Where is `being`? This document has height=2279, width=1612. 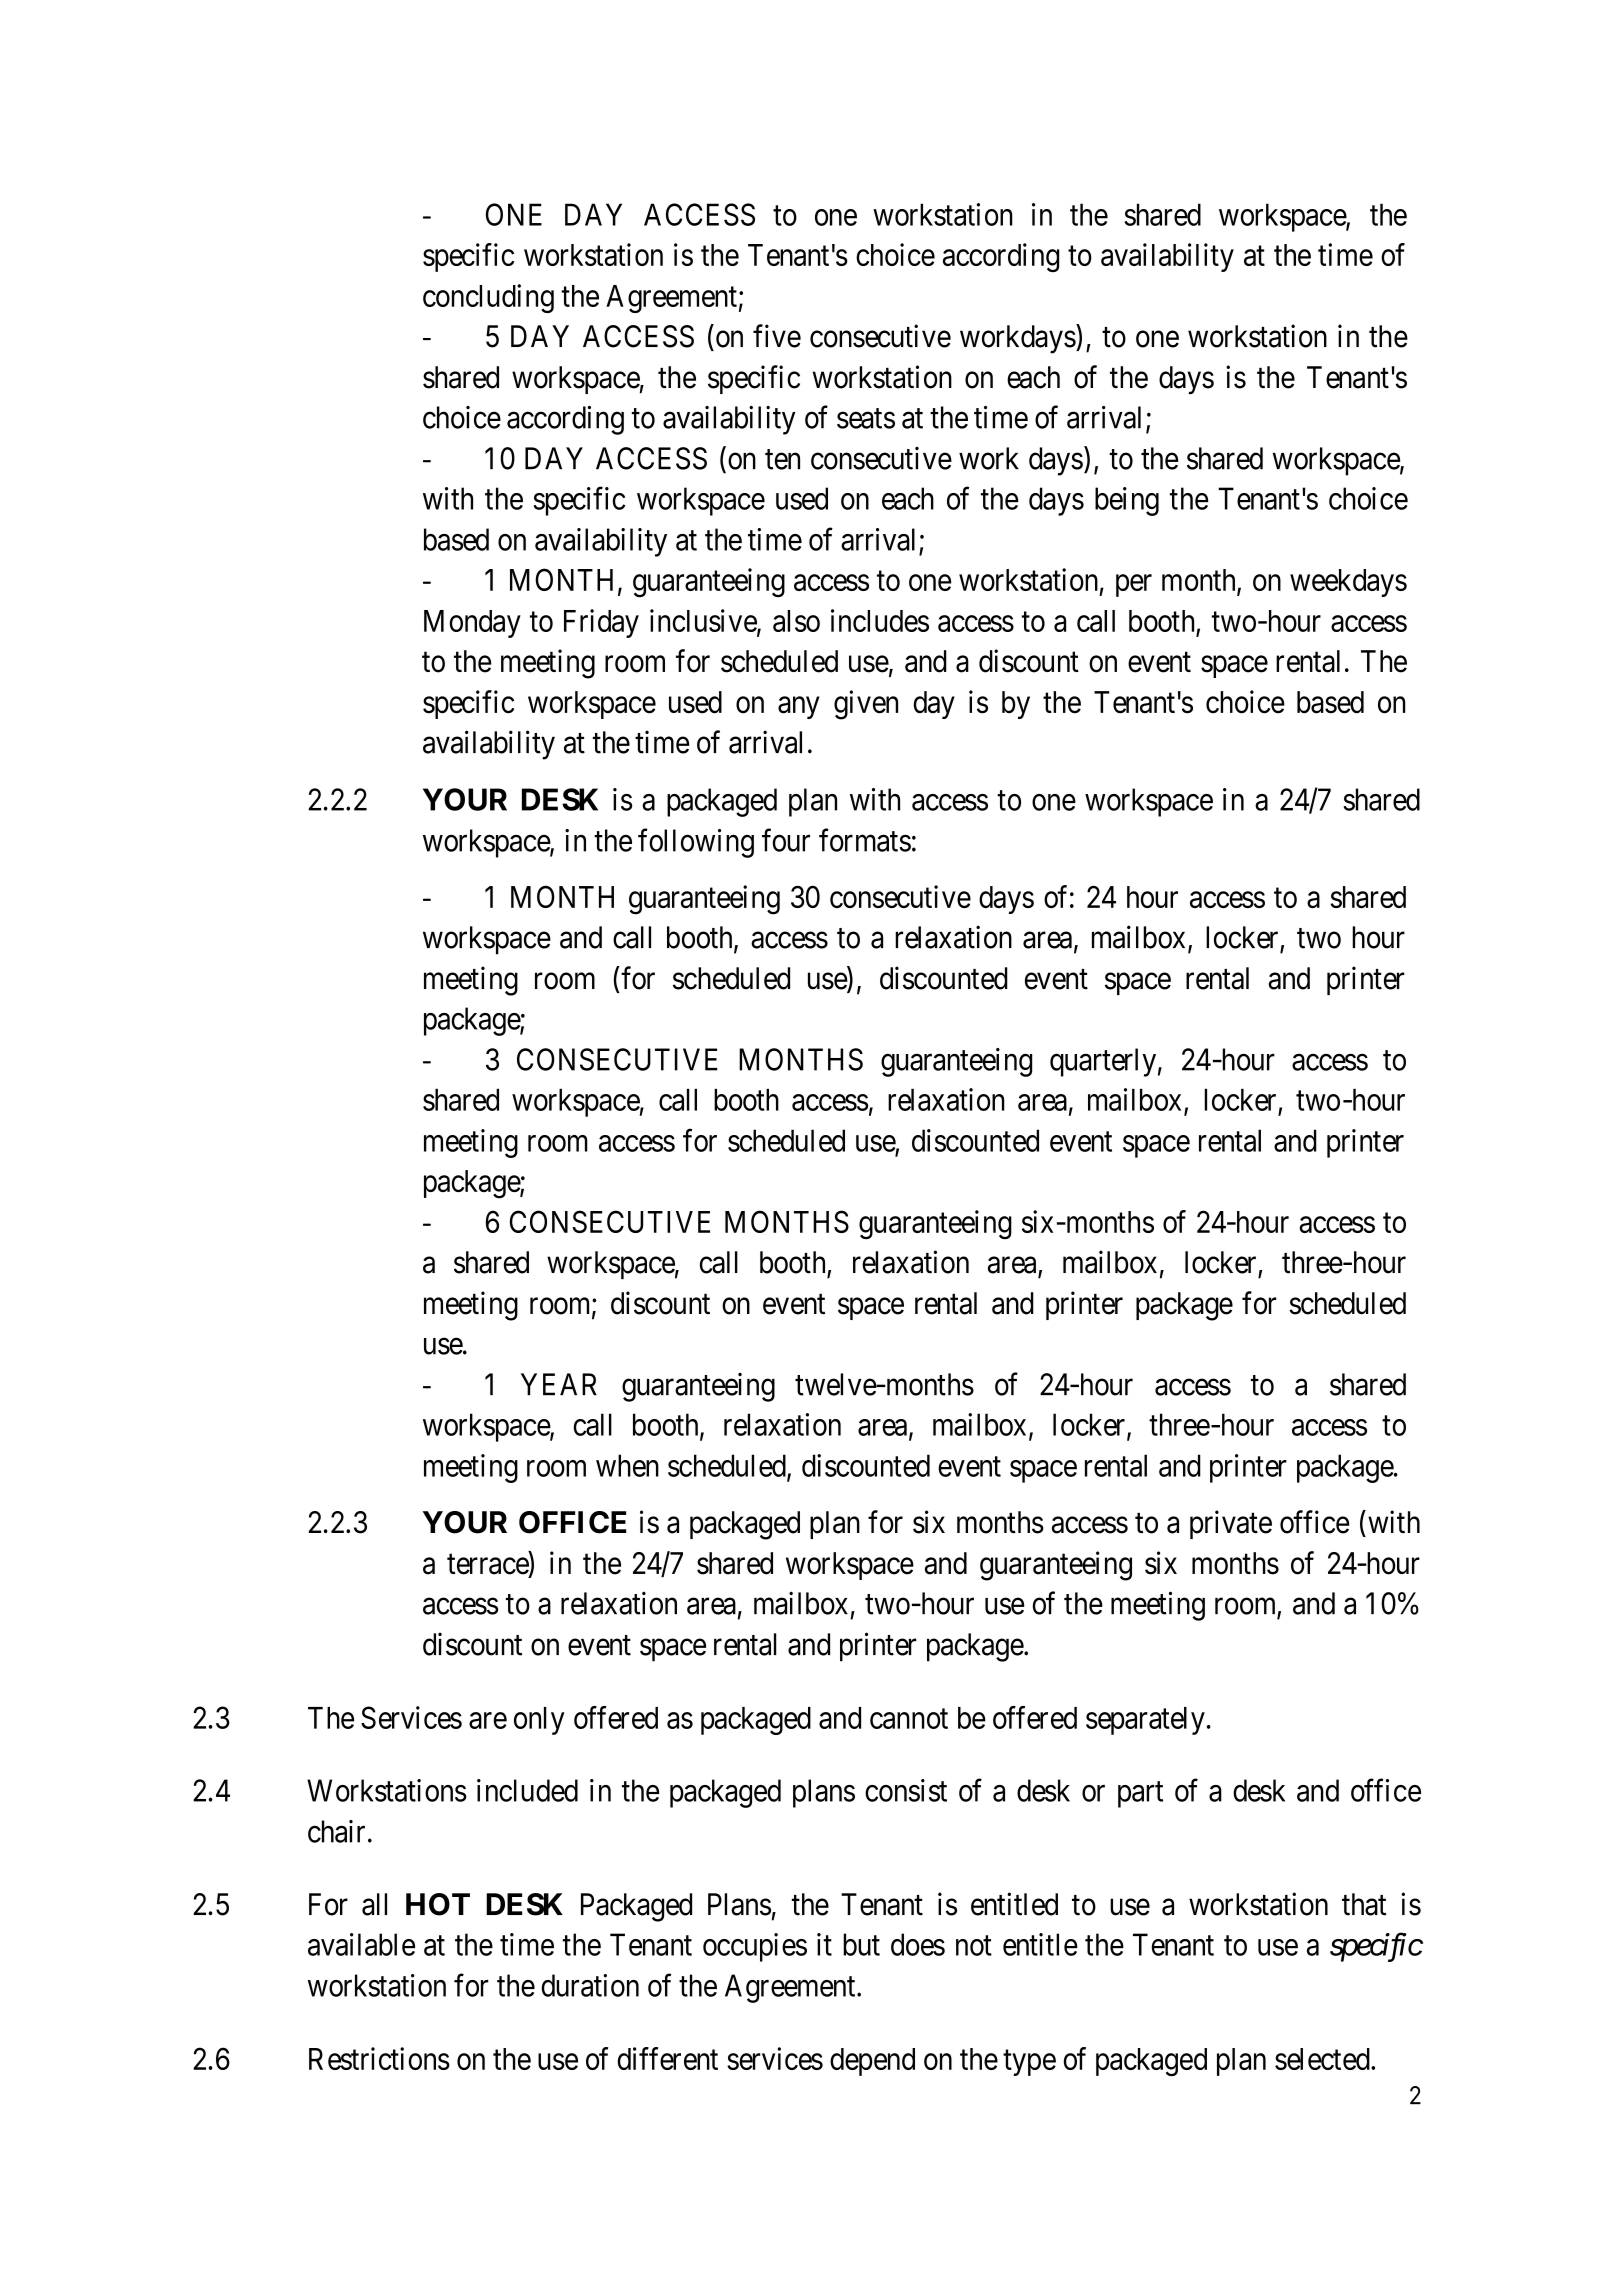 being is located at coordinates (1127, 501).
